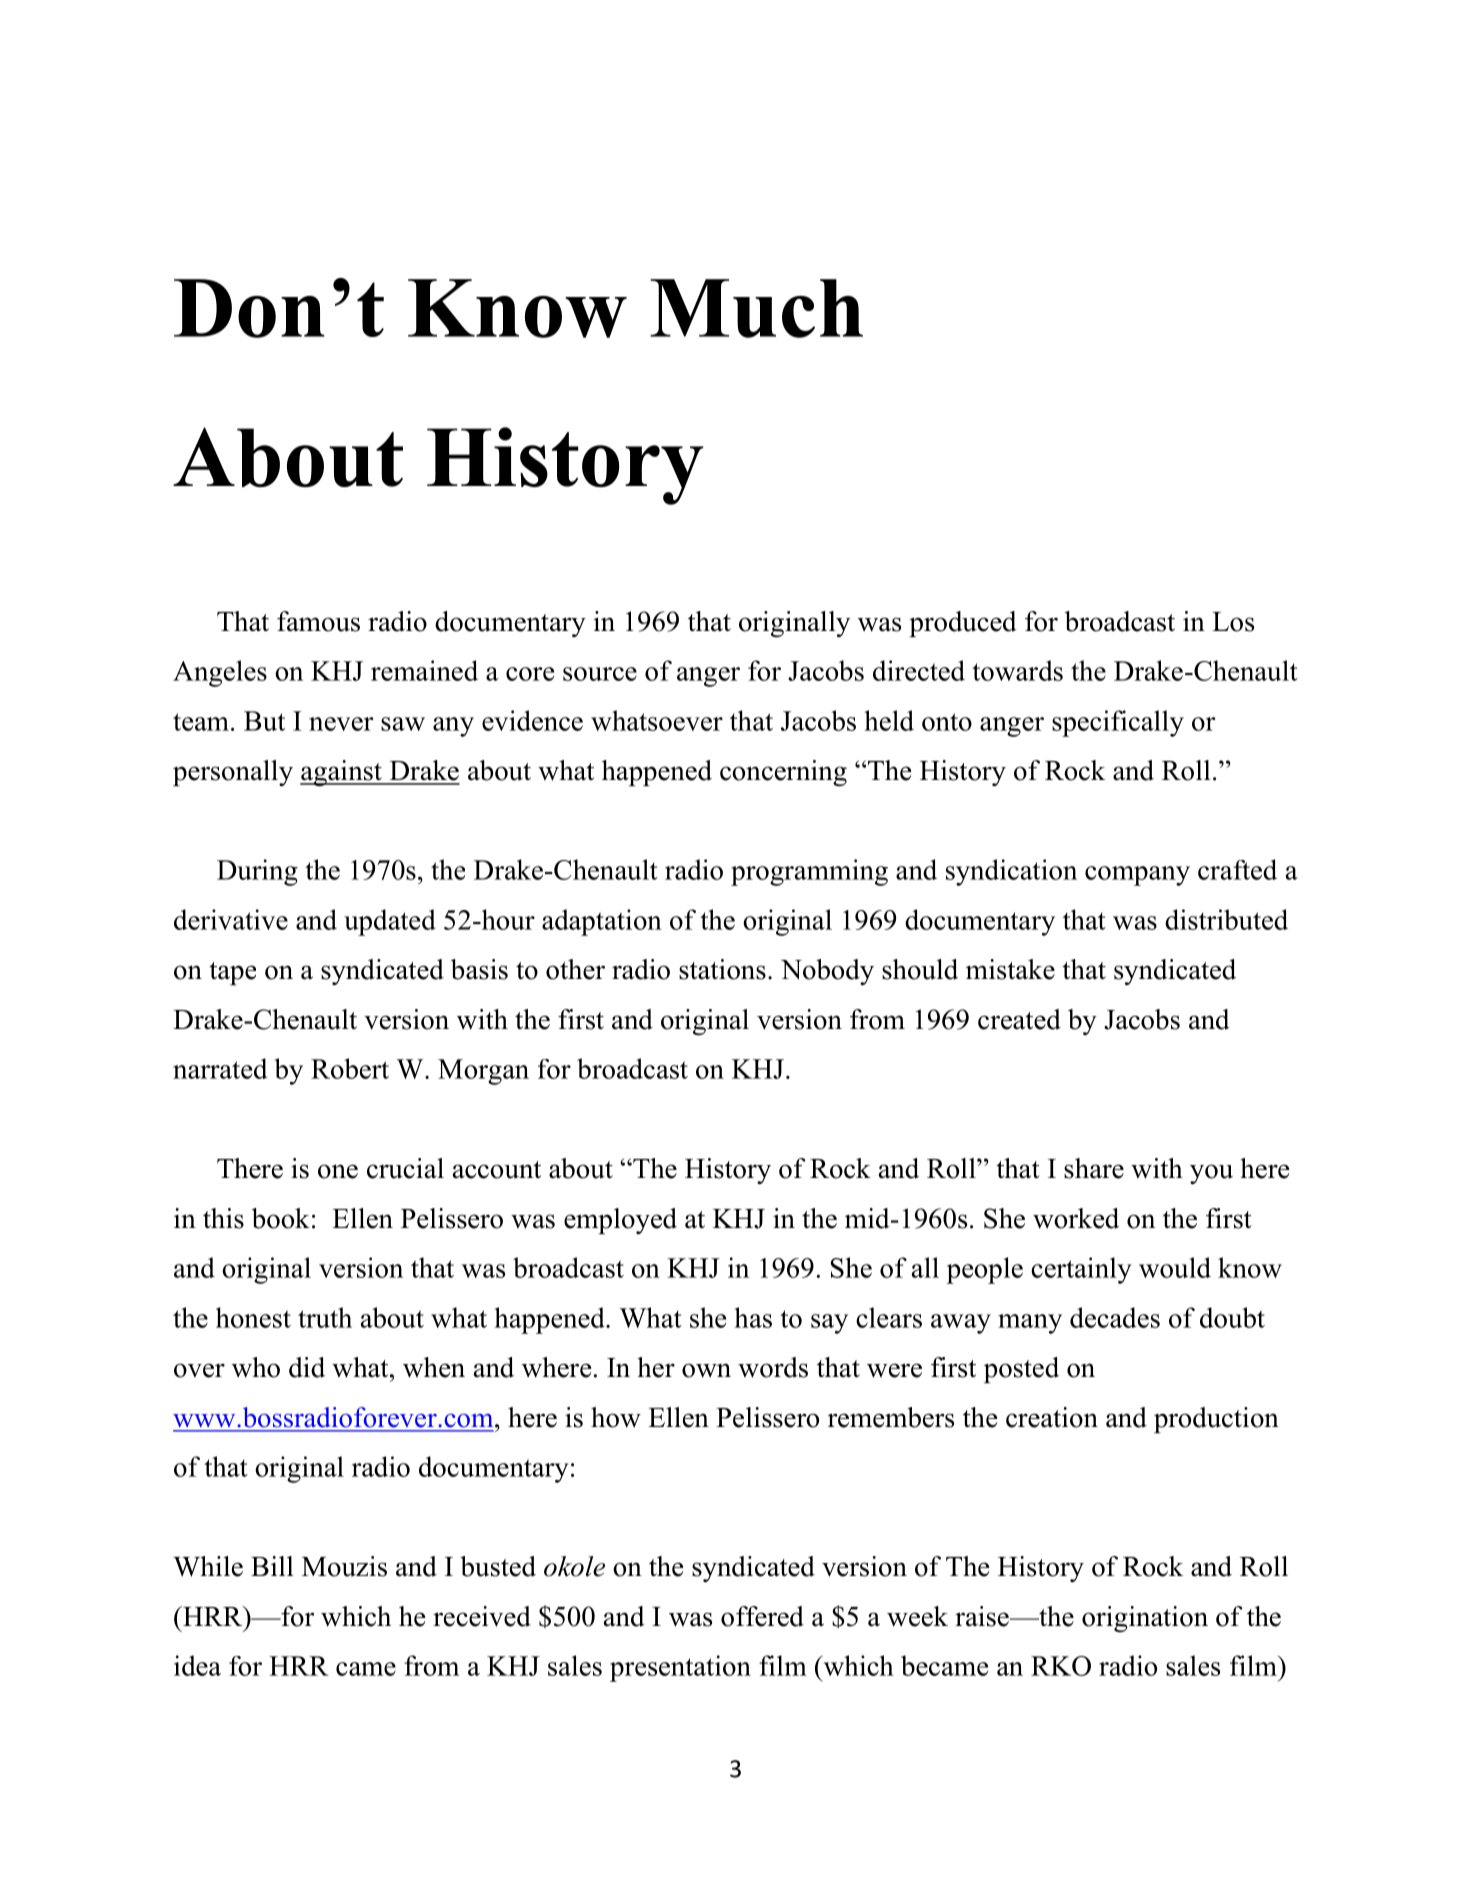  Describe the element at coordinates (706, 1370) in the document. I see `own` at that location.
